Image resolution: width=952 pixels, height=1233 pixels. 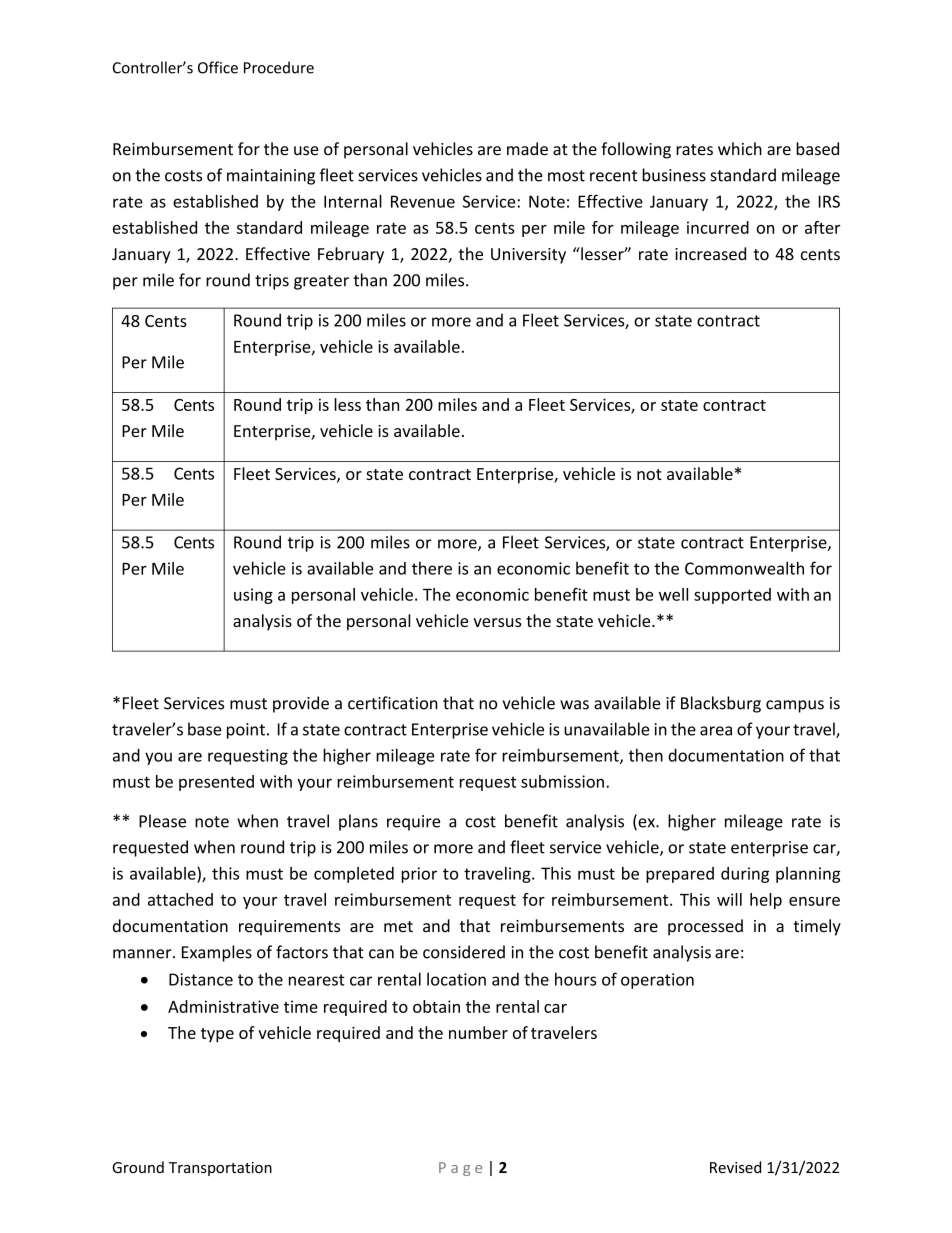 I want to click on made, so click(x=527, y=149).
